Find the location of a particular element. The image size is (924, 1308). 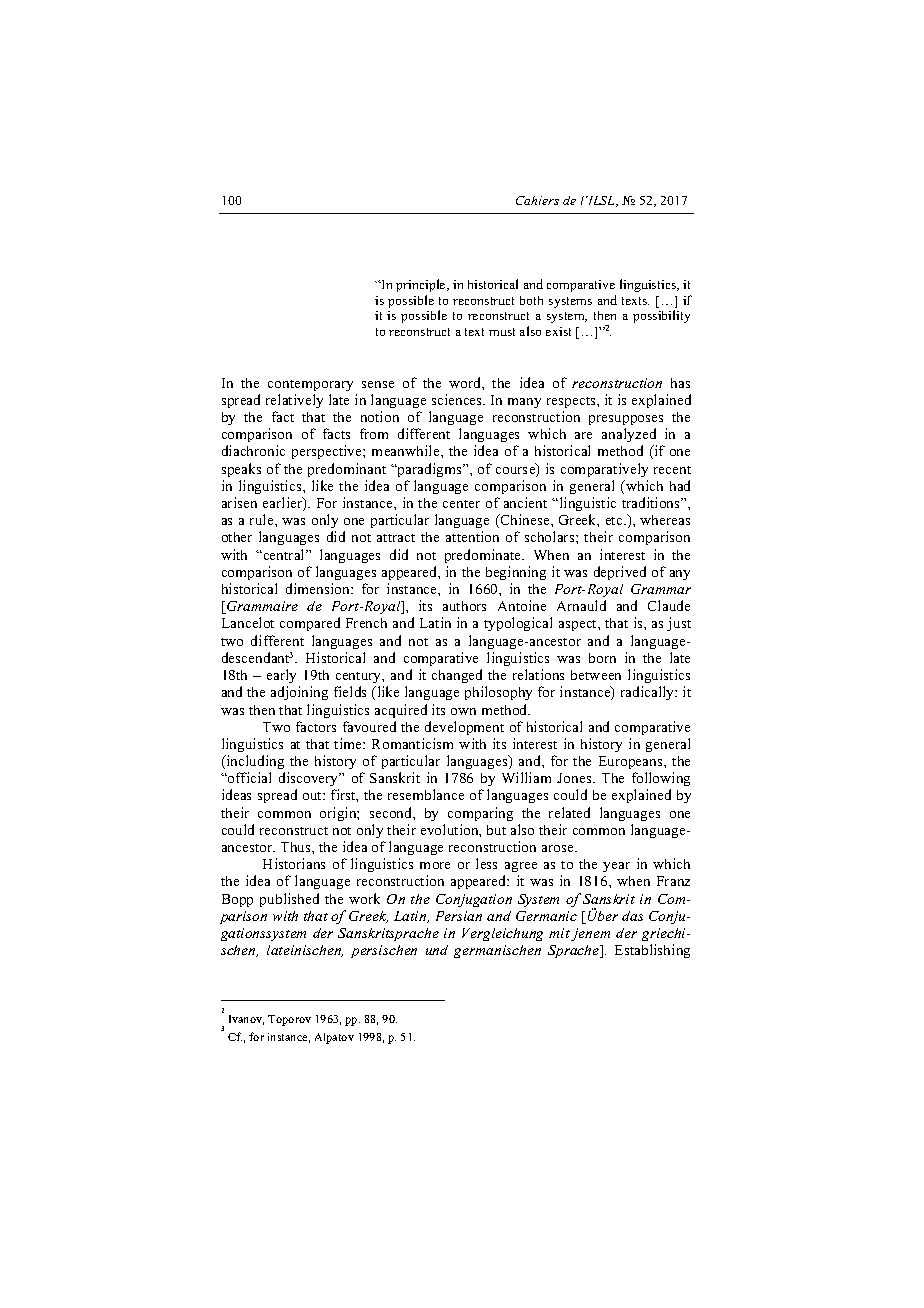

born is located at coordinates (602, 658).
